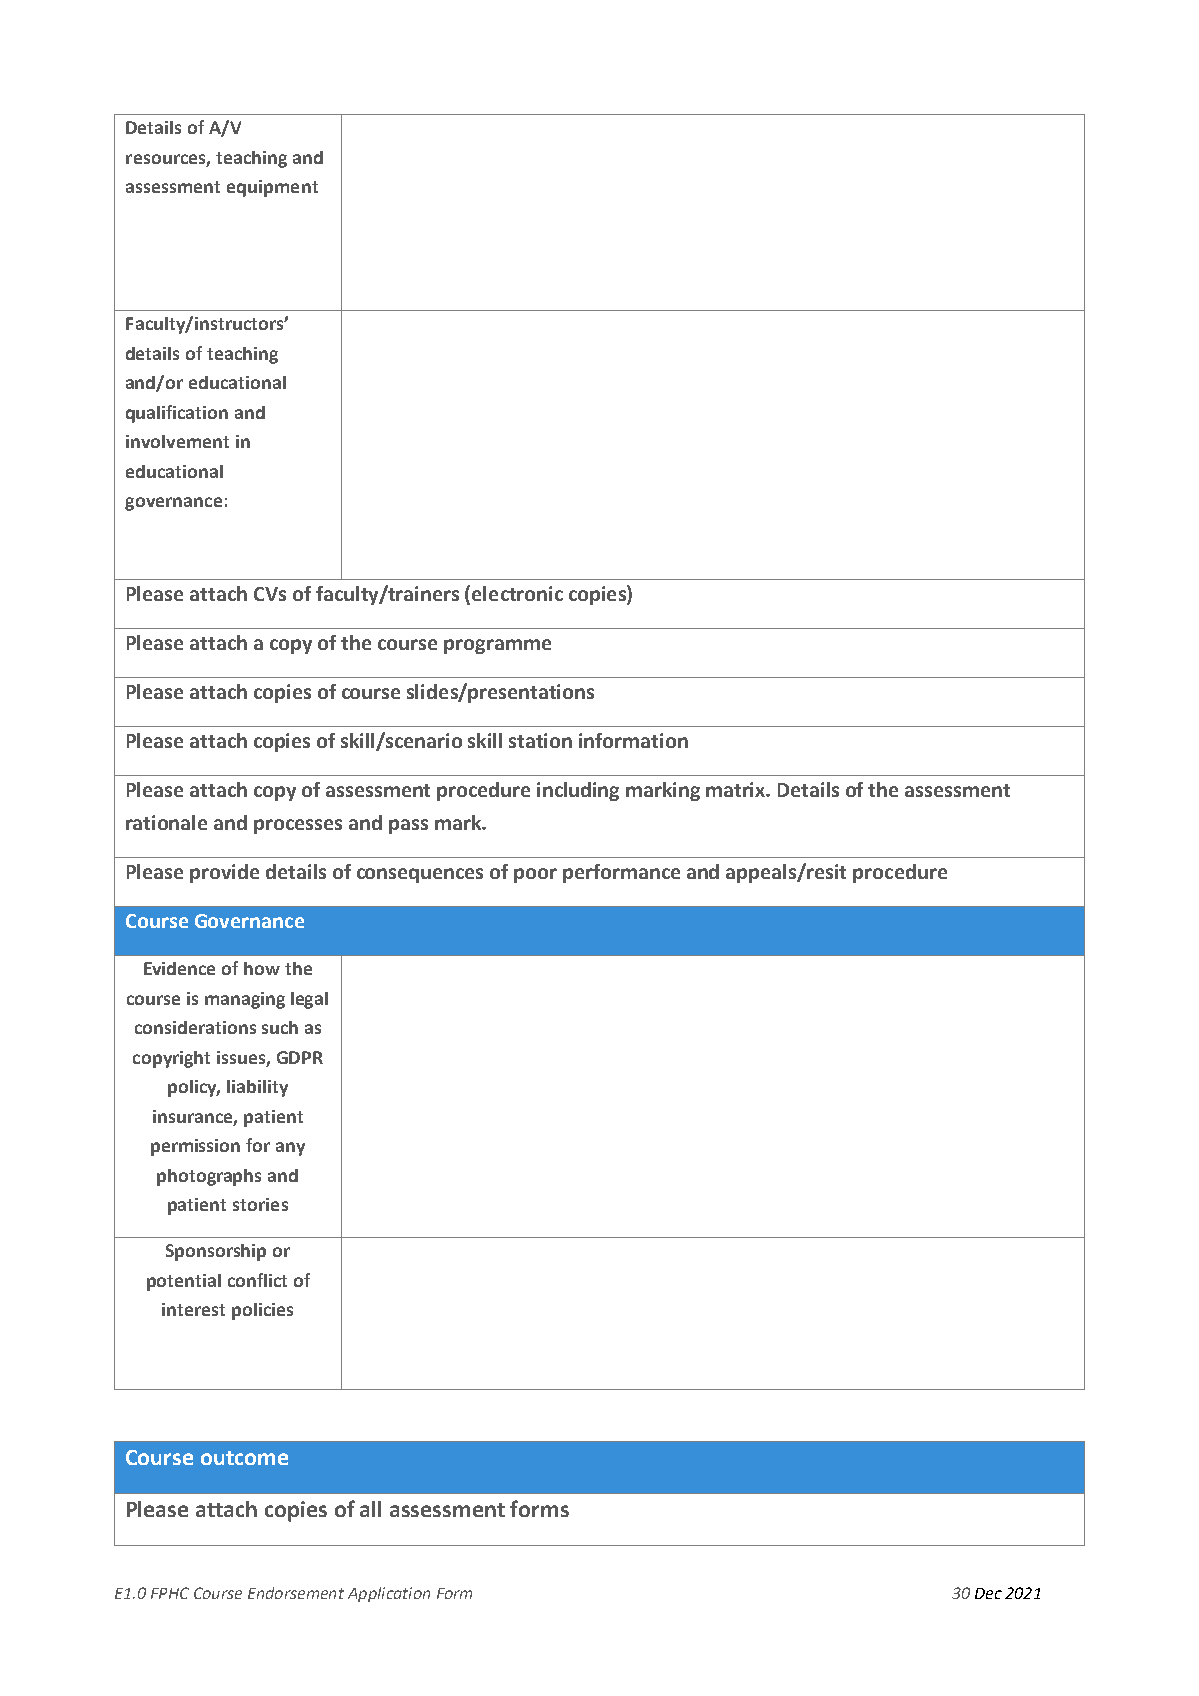 The width and height of the screenshot is (1199, 1696). What do you see at coordinates (296, 1593) in the screenshot?
I see `Endorsement` at bounding box center [296, 1593].
